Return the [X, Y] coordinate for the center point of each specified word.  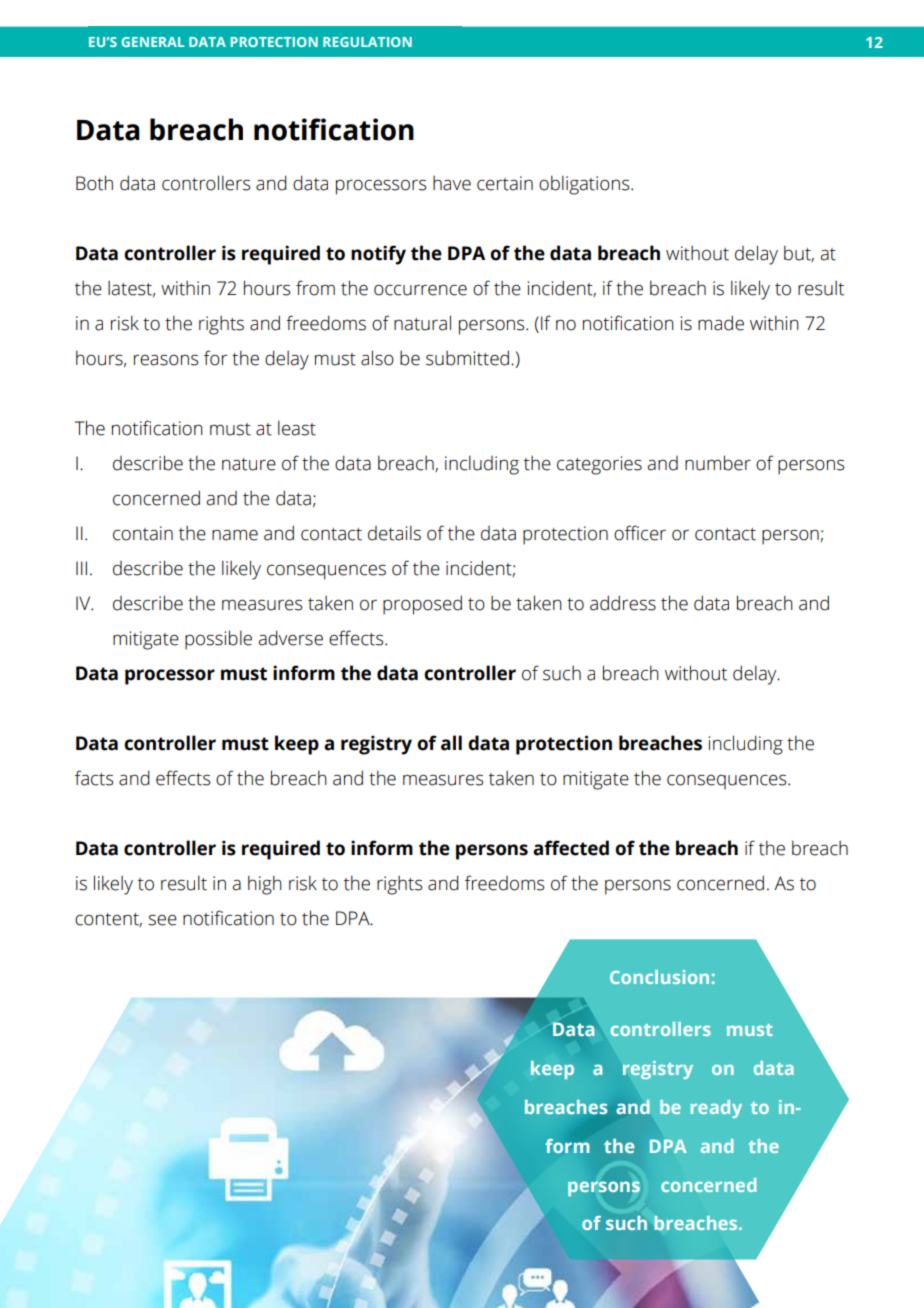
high [265, 885]
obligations [585, 185]
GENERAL [152, 42]
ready [716, 1109]
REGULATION [367, 42]
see [162, 920]
